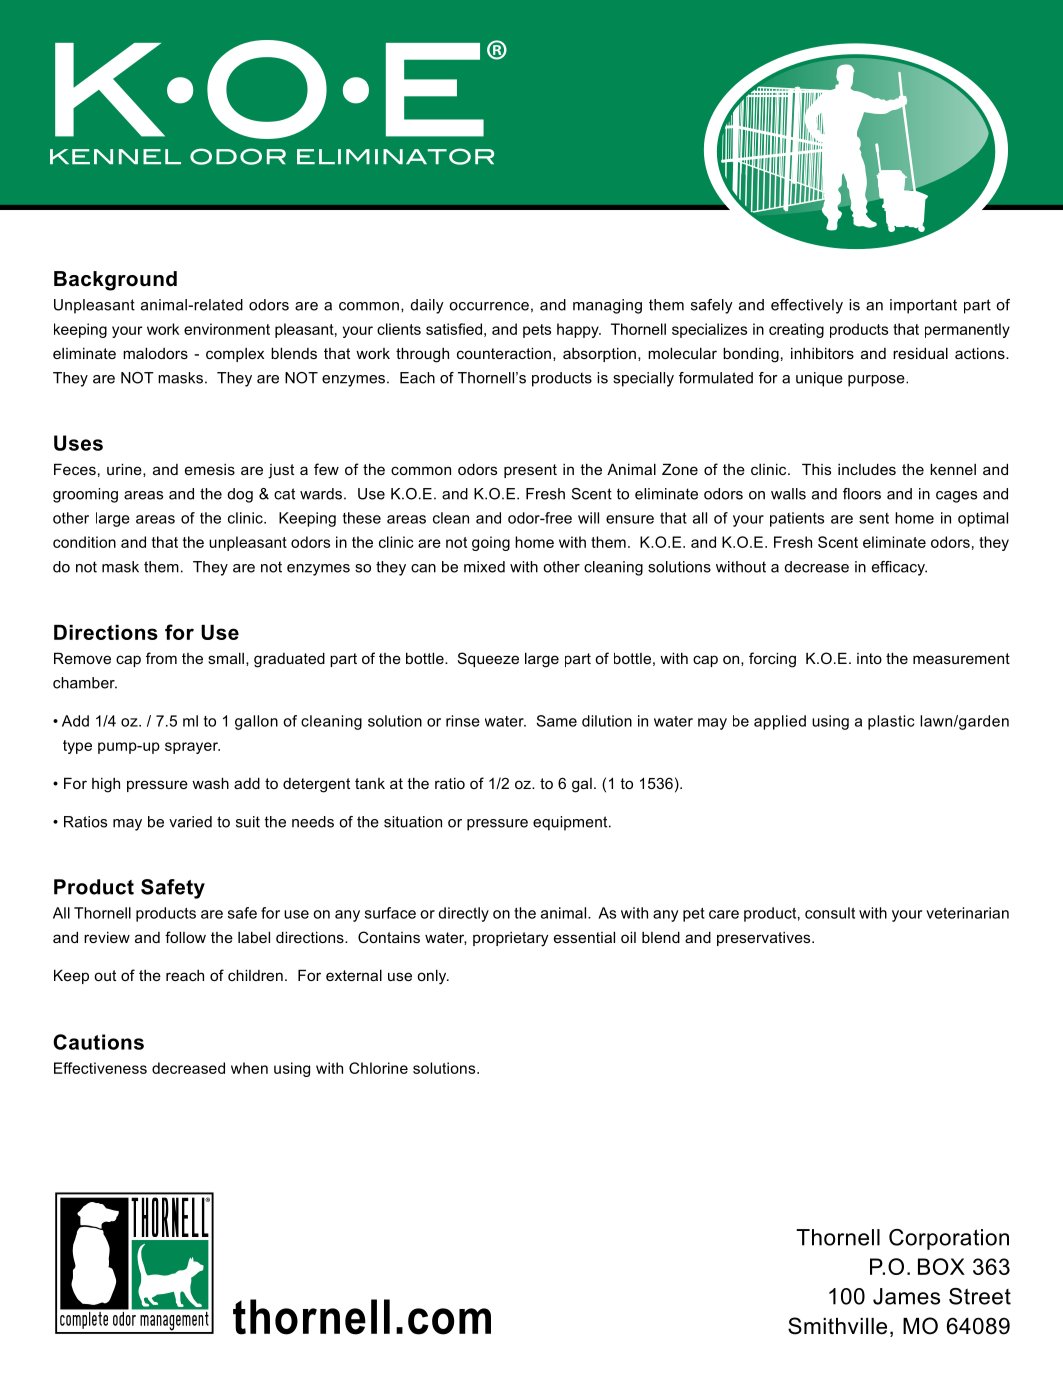 The height and width of the image is (1376, 1063). What do you see at coordinates (115, 281) in the image?
I see `Background` at bounding box center [115, 281].
